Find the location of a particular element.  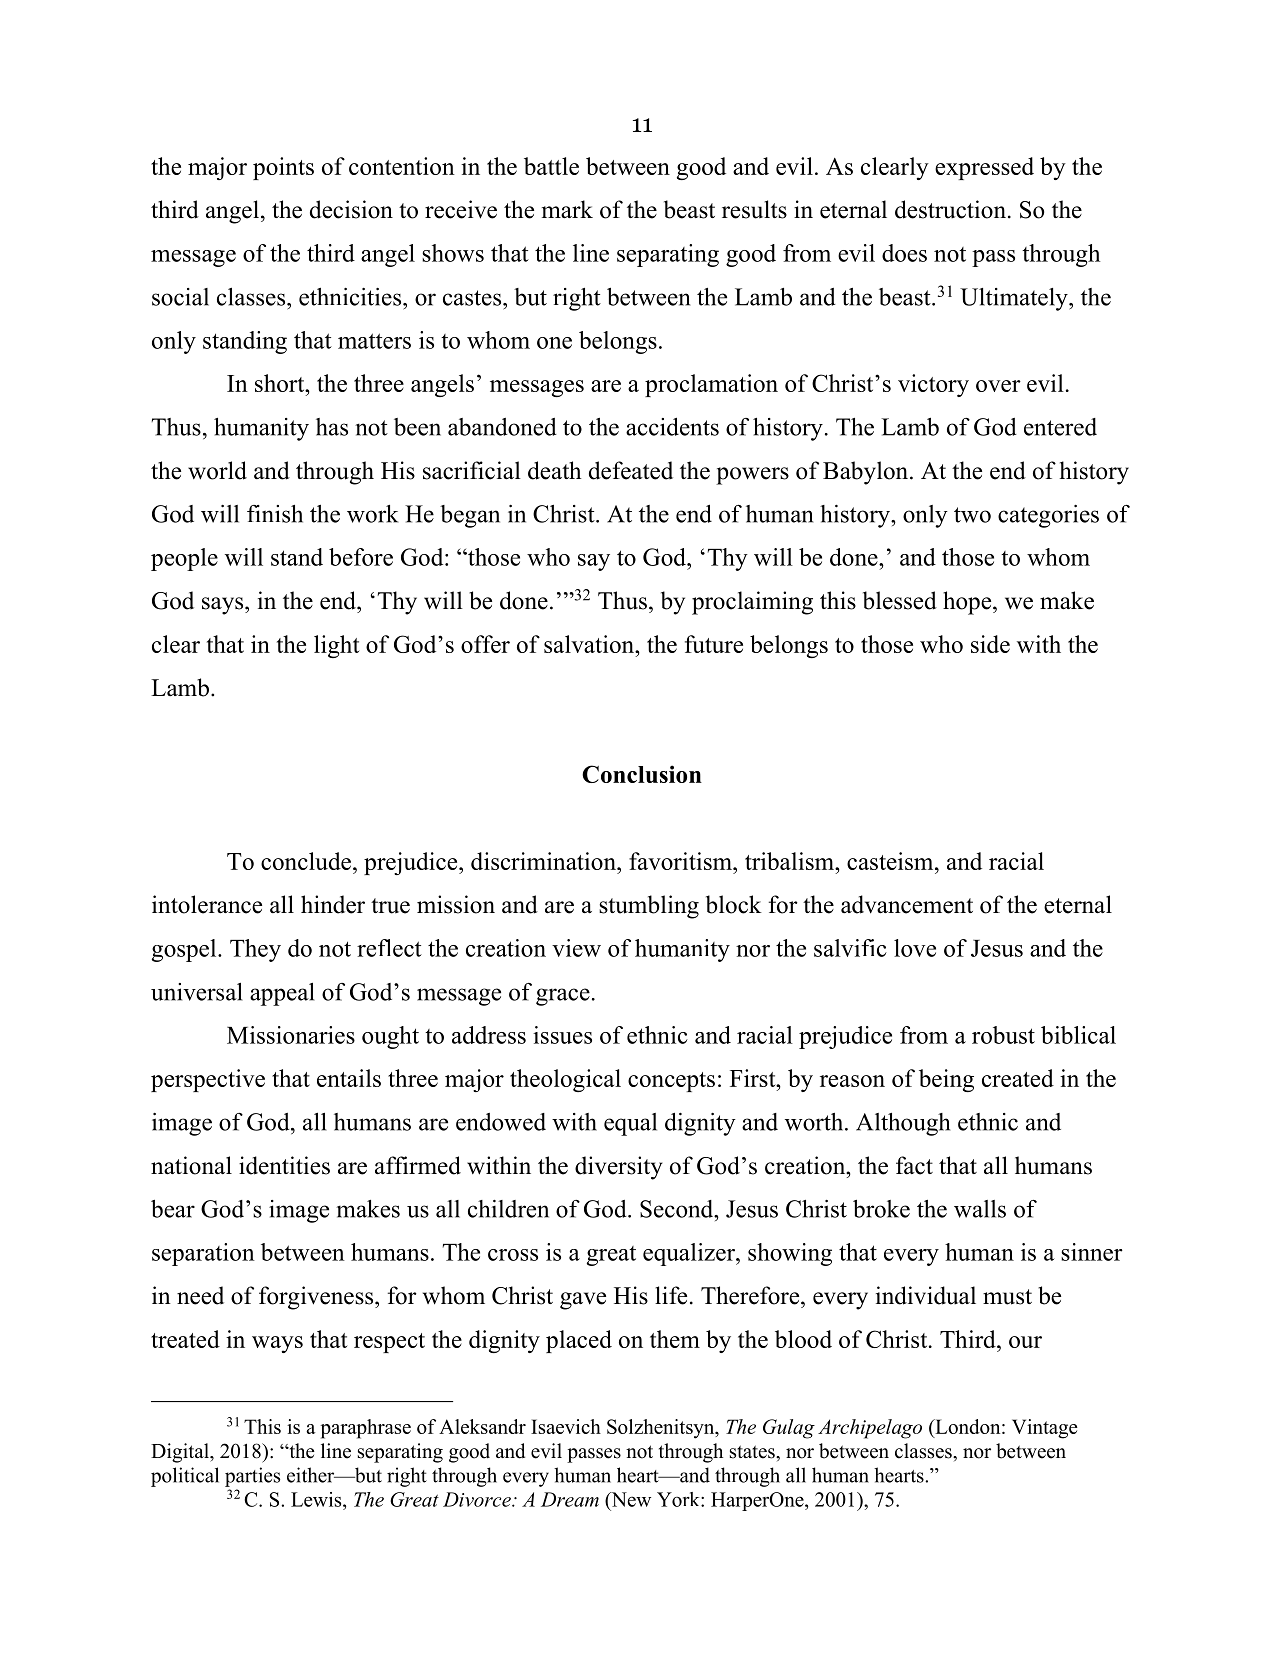

conclude is located at coordinates (306, 861).
